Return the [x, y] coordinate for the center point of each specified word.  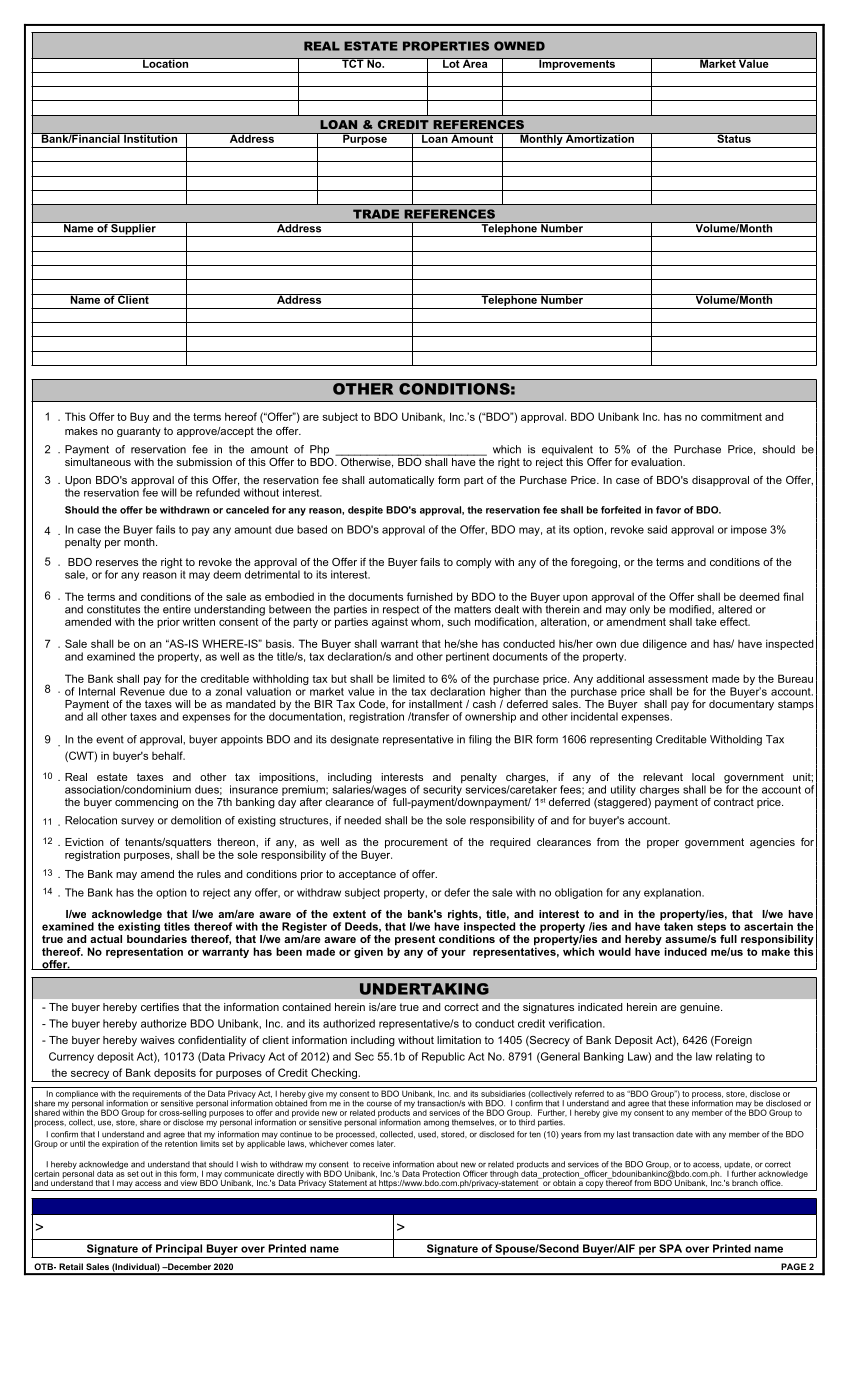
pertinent [467, 657]
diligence [665, 644]
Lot [451, 63]
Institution [150, 138]
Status [734, 138]
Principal [179, 1249]
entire [177, 609]
